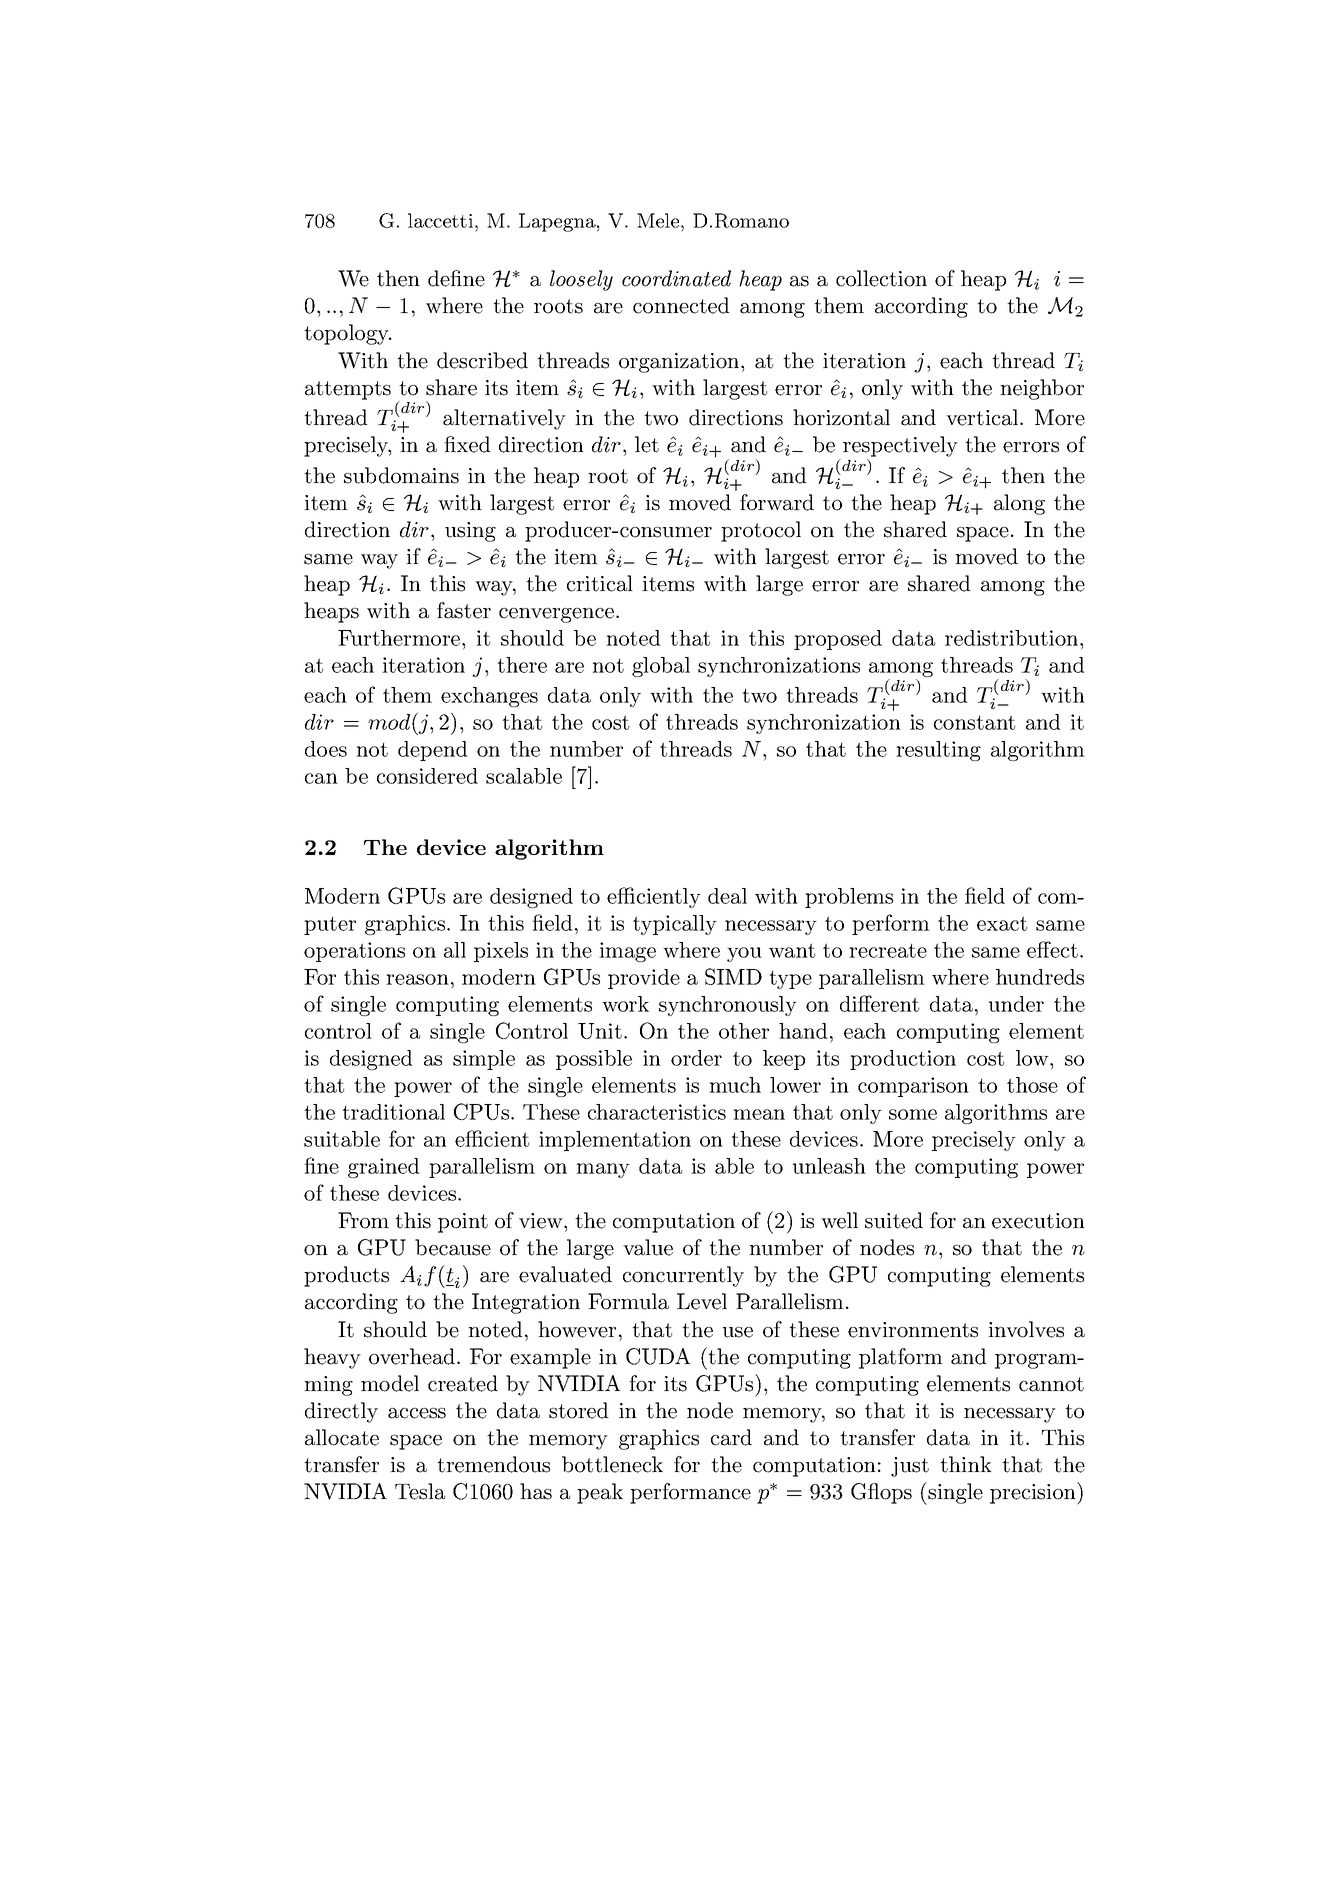  What do you see at coordinates (470, 532) in the screenshot?
I see `using` at bounding box center [470, 532].
